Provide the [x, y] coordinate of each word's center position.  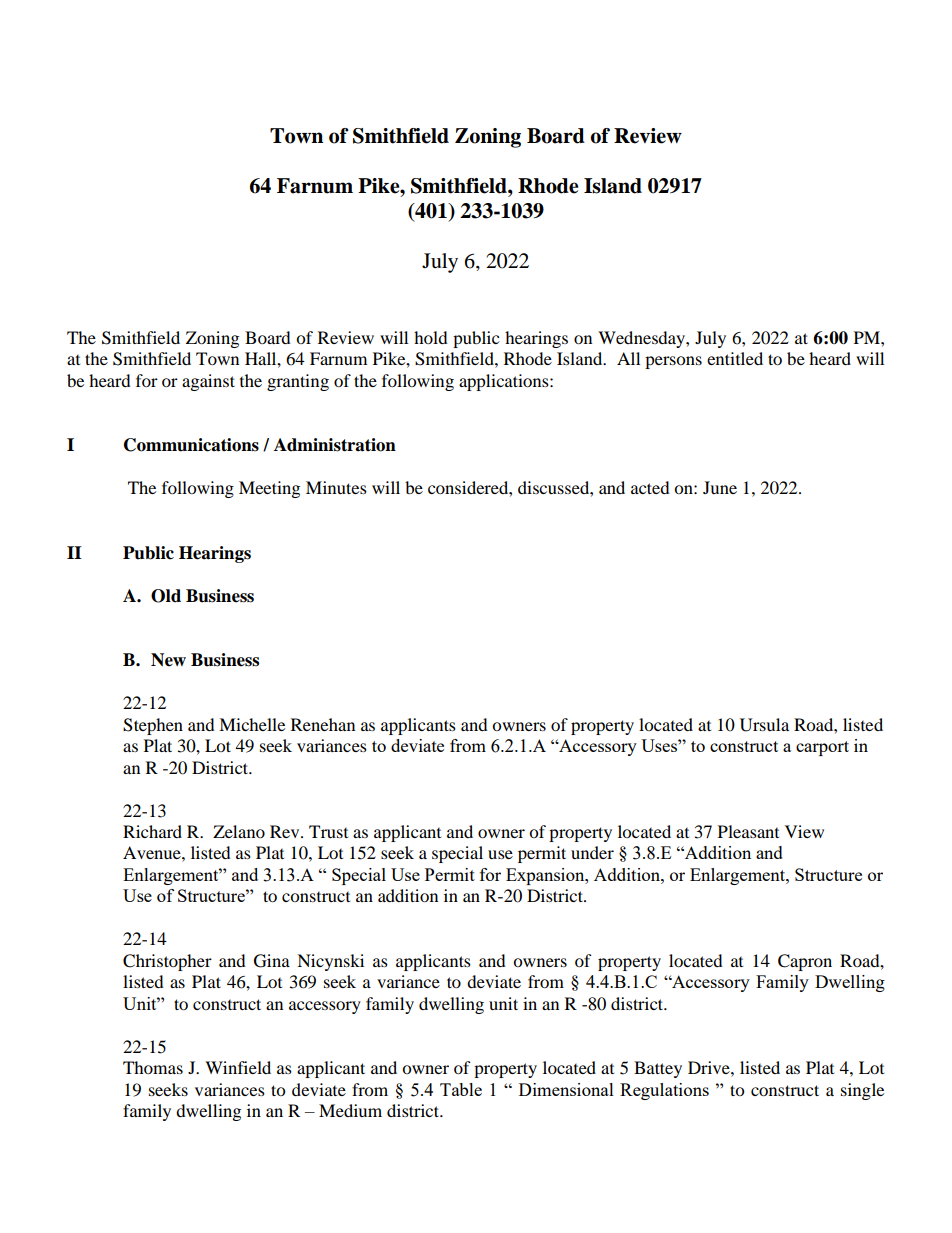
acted [650, 487]
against [208, 382]
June [720, 487]
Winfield [238, 1067]
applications [505, 382]
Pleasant [748, 831]
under [592, 852]
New [168, 660]
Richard [152, 831]
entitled [735, 358]
